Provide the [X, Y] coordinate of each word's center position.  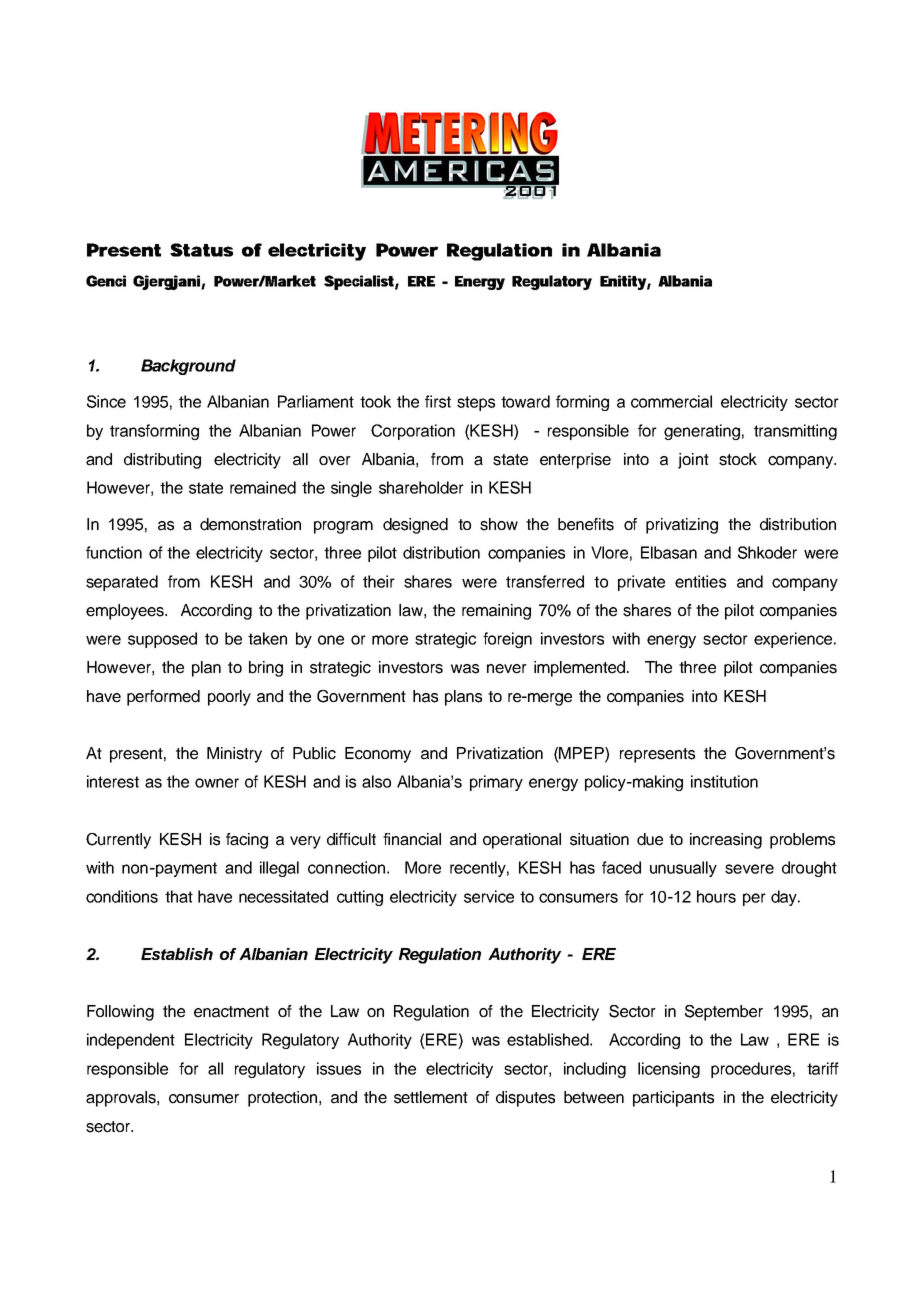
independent [131, 1041]
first [438, 401]
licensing [669, 1070]
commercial [671, 401]
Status [201, 250]
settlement [431, 1097]
